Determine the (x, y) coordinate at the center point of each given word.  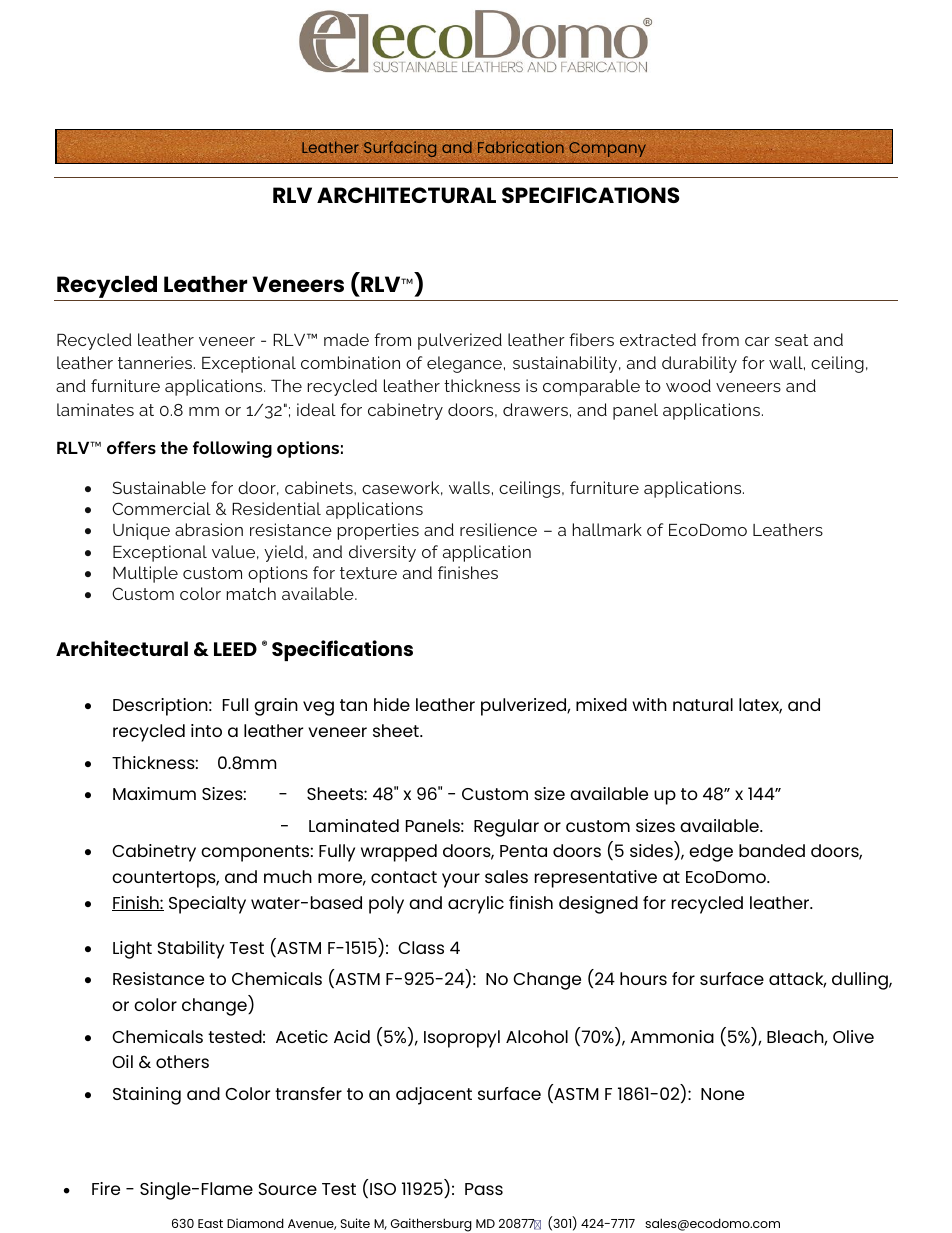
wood (688, 385)
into (206, 730)
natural (703, 704)
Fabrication (521, 147)
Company (607, 149)
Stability (191, 950)
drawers (535, 409)
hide (392, 704)
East (210, 1223)
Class (421, 947)
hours (643, 978)
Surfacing (400, 149)
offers (131, 447)
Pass (484, 1189)
